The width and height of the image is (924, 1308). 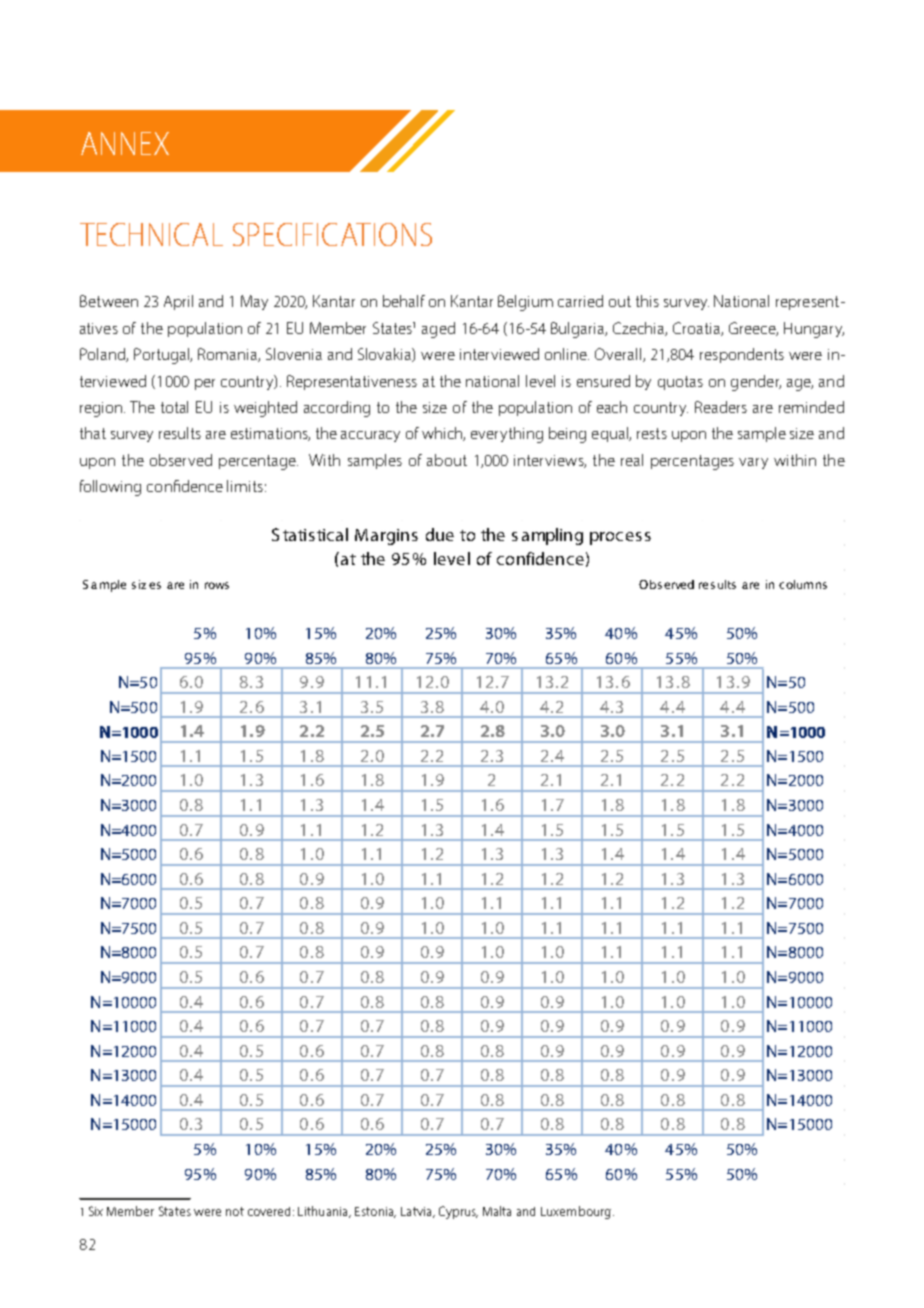 I want to click on SPECIFICATIONS, so click(x=332, y=234).
